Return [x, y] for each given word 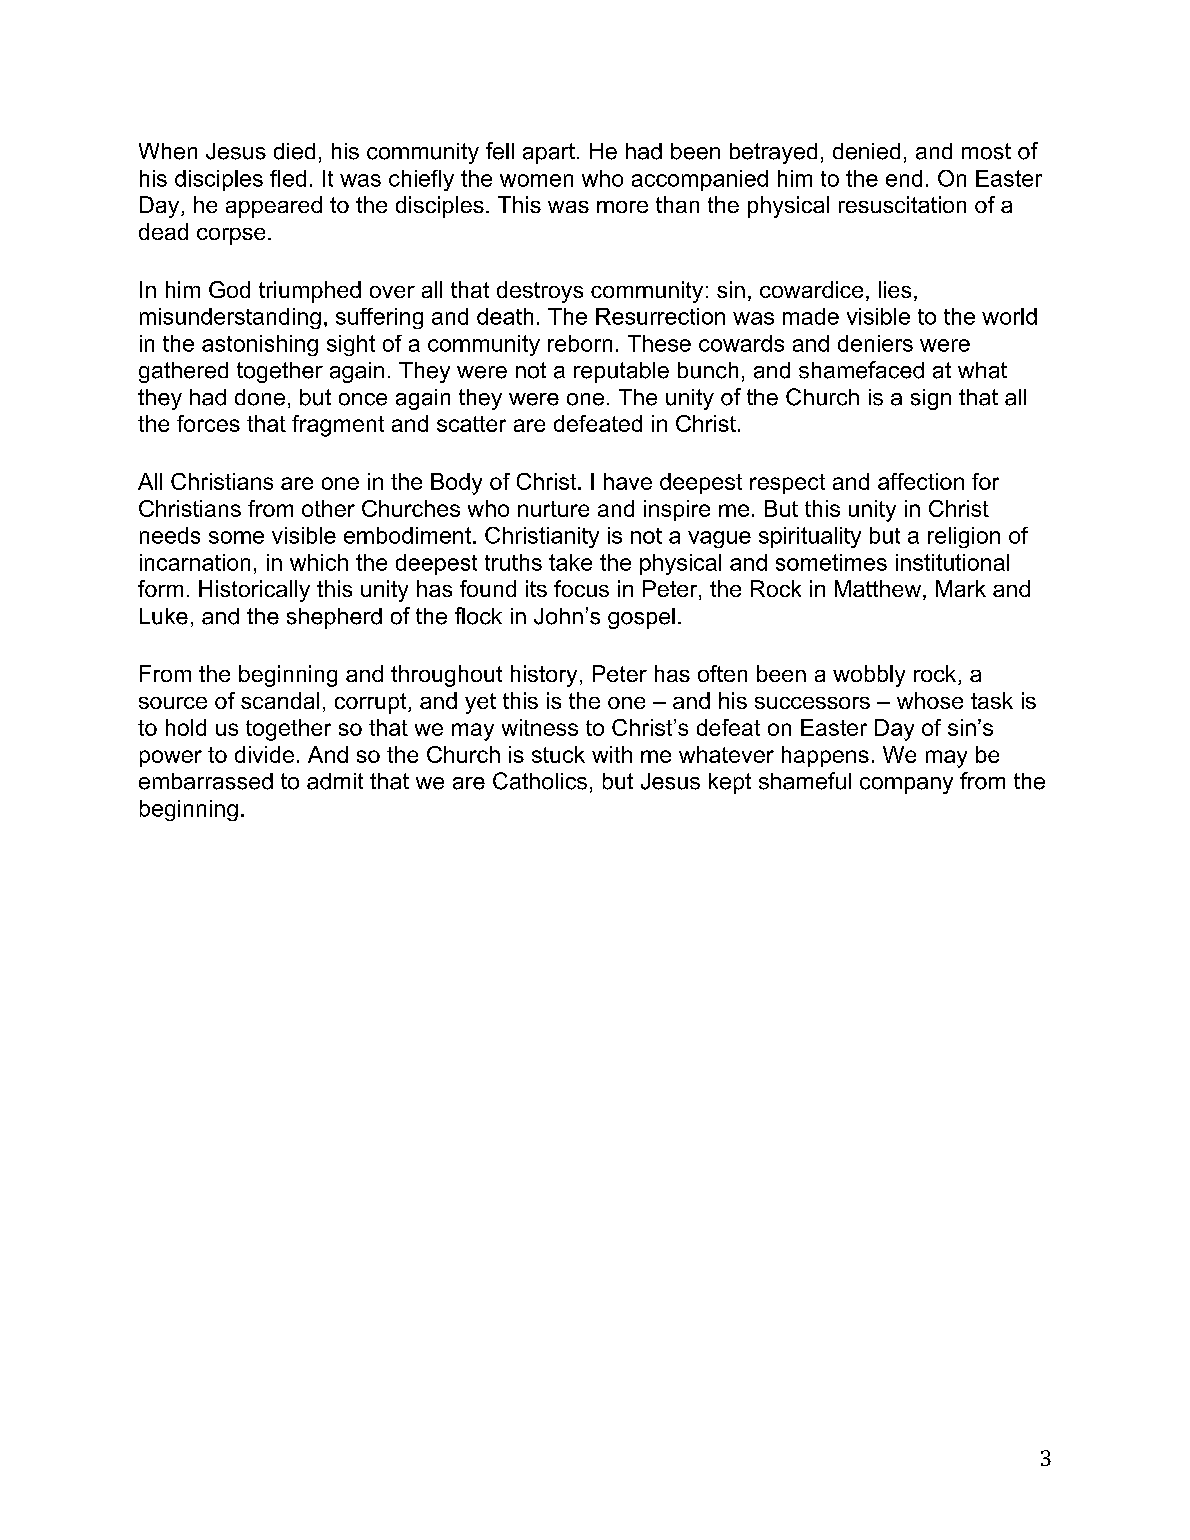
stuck [558, 754]
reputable [621, 372]
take [570, 562]
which [319, 562]
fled [288, 178]
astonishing [260, 345]
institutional [952, 562]
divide [264, 754]
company [906, 785]
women [536, 180]
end [904, 178]
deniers [875, 343]
